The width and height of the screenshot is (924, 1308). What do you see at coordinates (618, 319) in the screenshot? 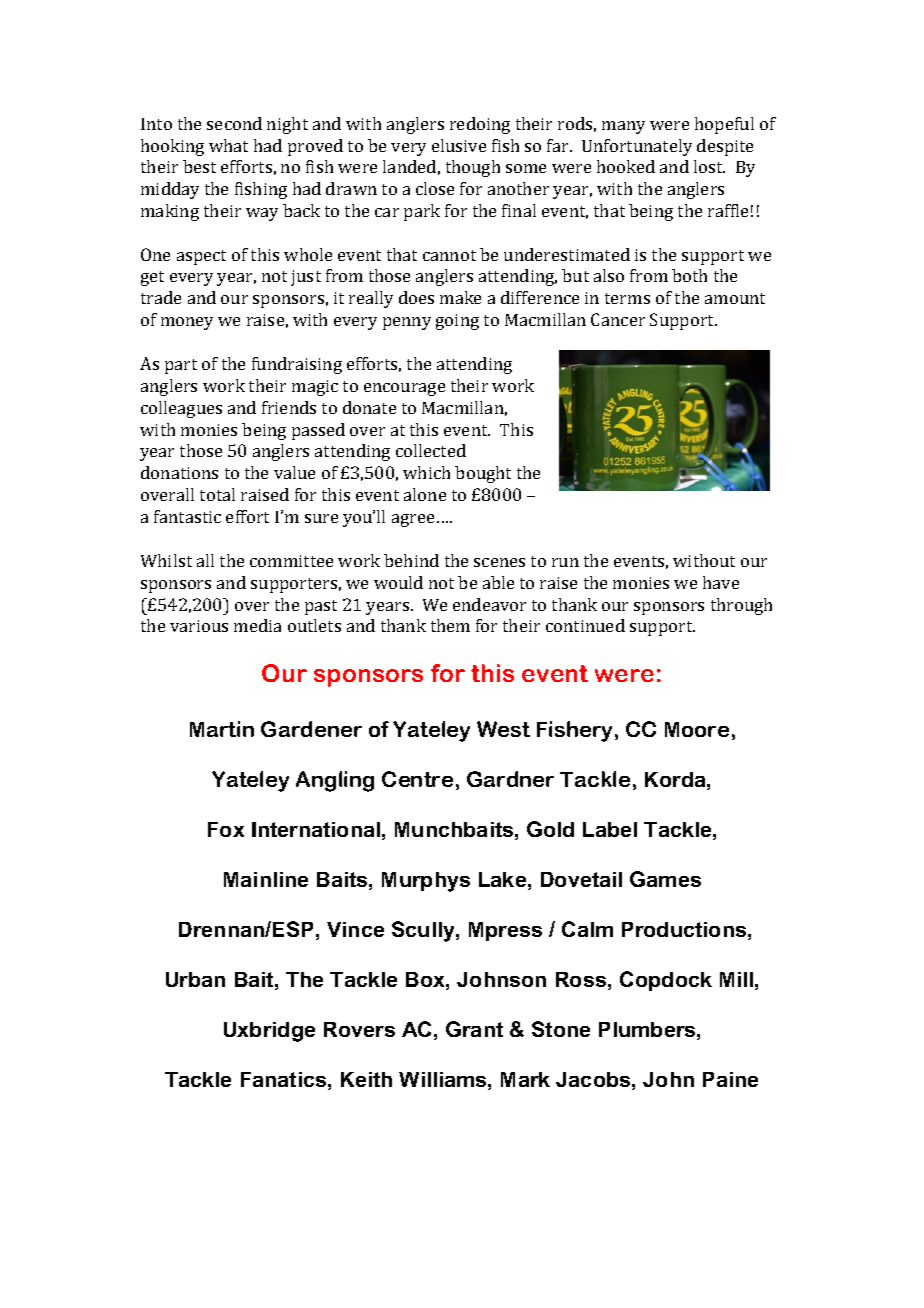
I see `Cancer` at bounding box center [618, 319].
